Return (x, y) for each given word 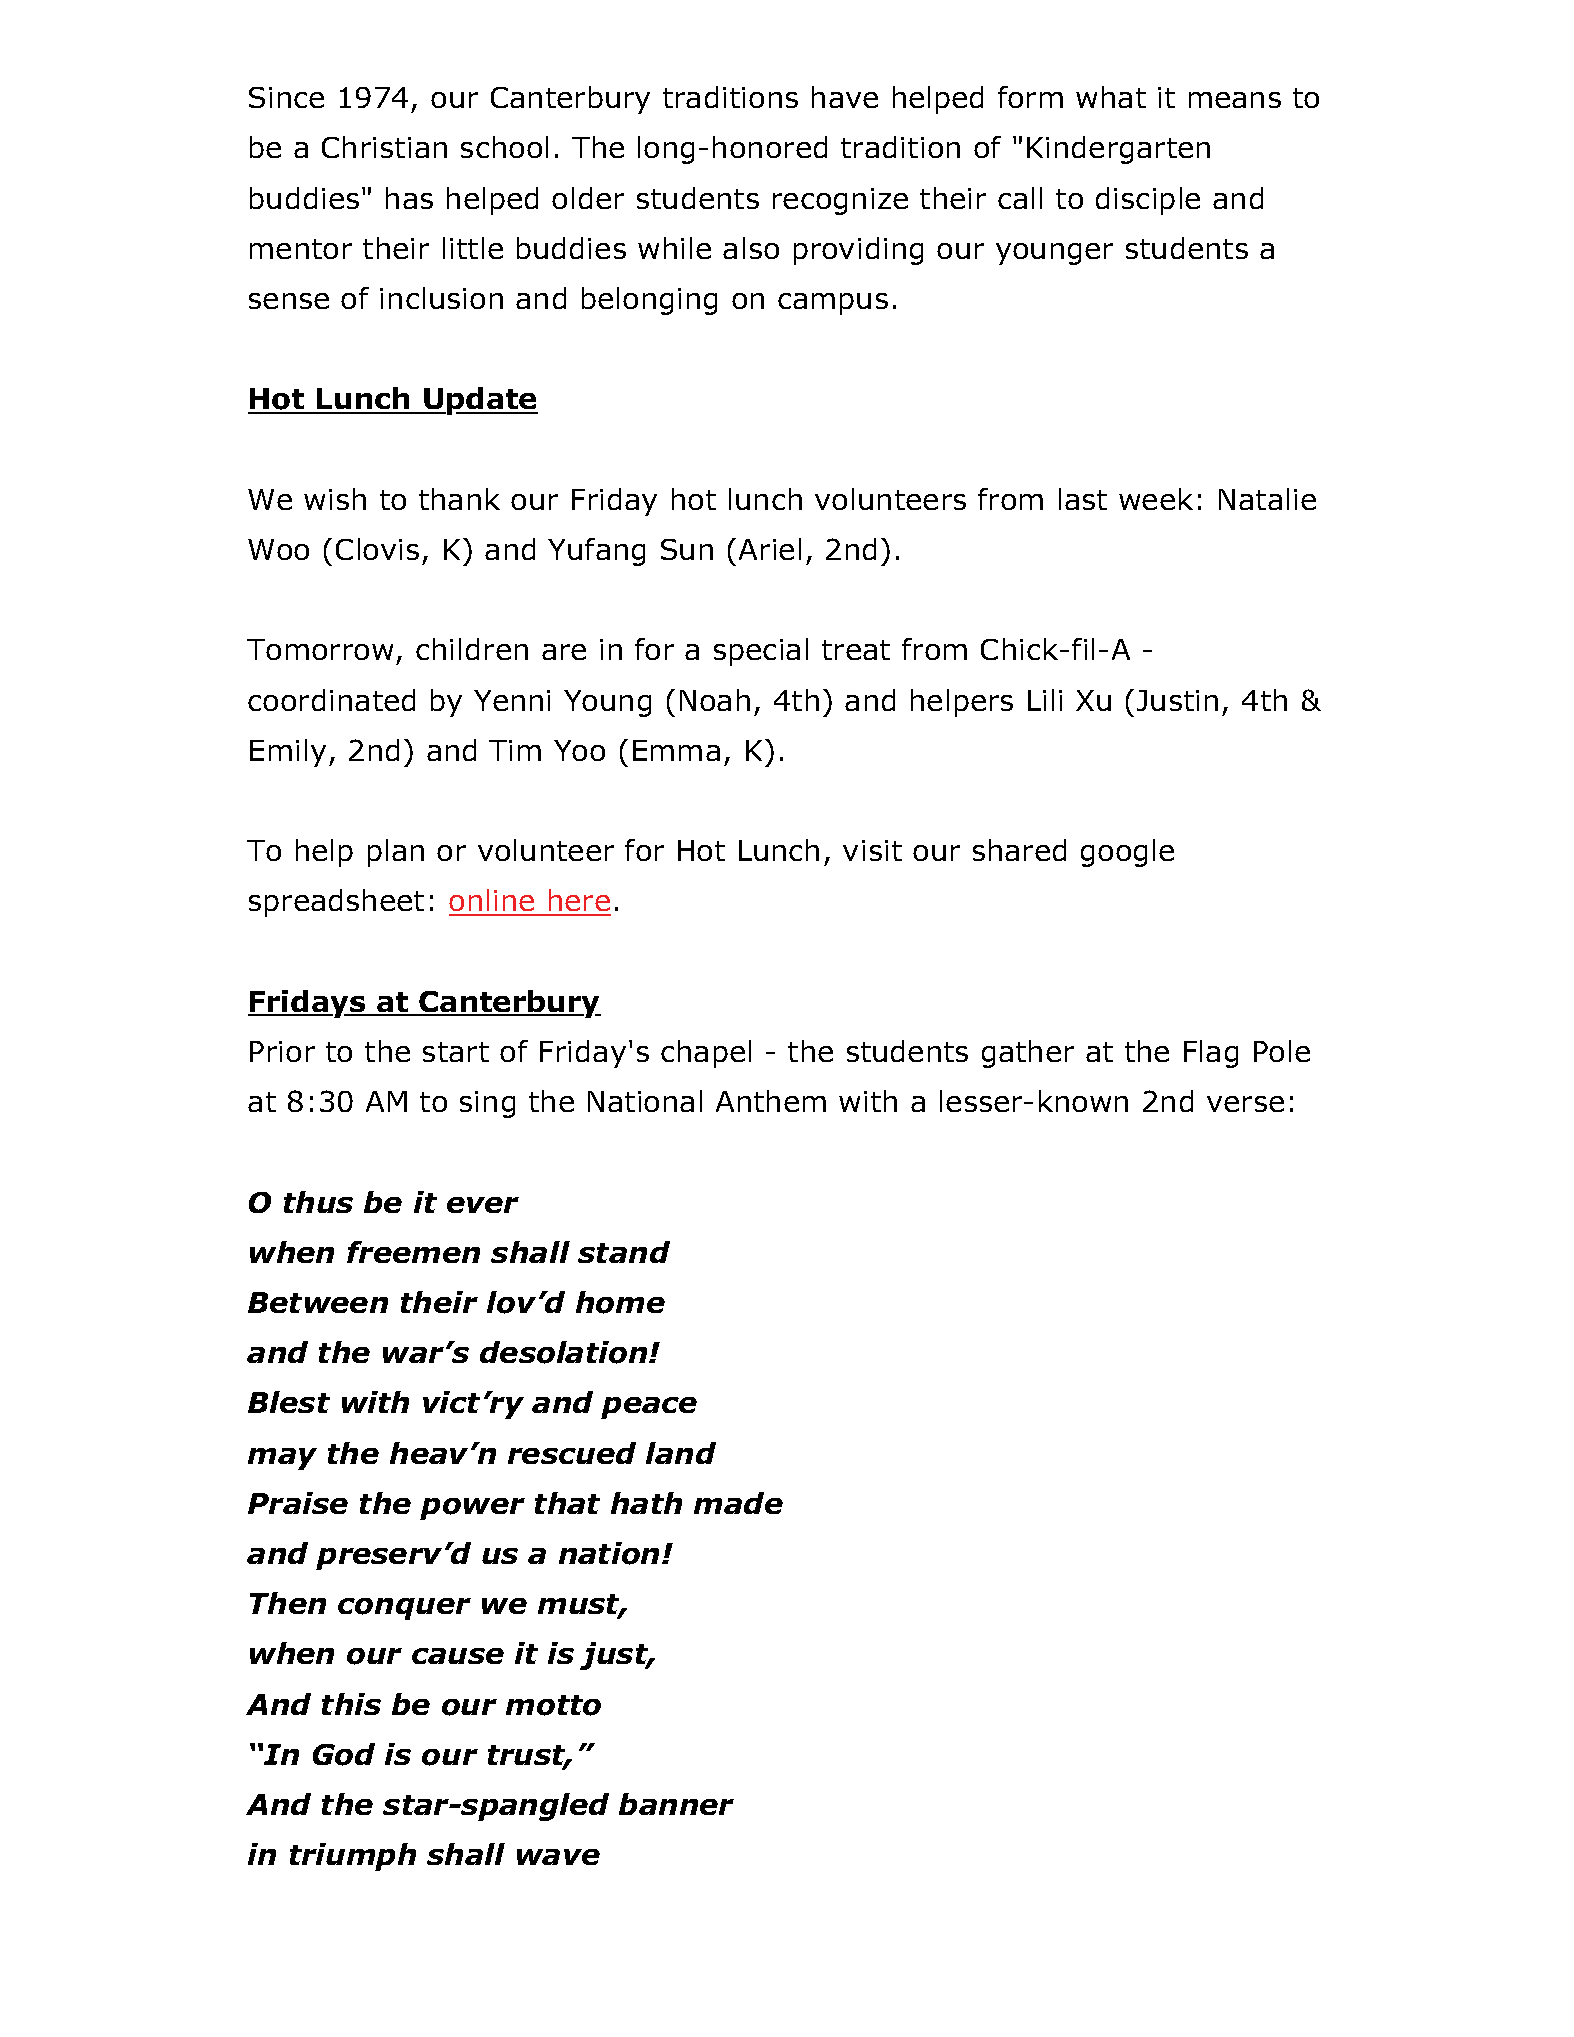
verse (1245, 1104)
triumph (353, 1857)
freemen (413, 1252)
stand (624, 1252)
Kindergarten (1118, 150)
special (761, 652)
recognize (840, 201)
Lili (1045, 700)
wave (558, 1857)
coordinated (331, 700)
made (738, 1503)
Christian (384, 147)
